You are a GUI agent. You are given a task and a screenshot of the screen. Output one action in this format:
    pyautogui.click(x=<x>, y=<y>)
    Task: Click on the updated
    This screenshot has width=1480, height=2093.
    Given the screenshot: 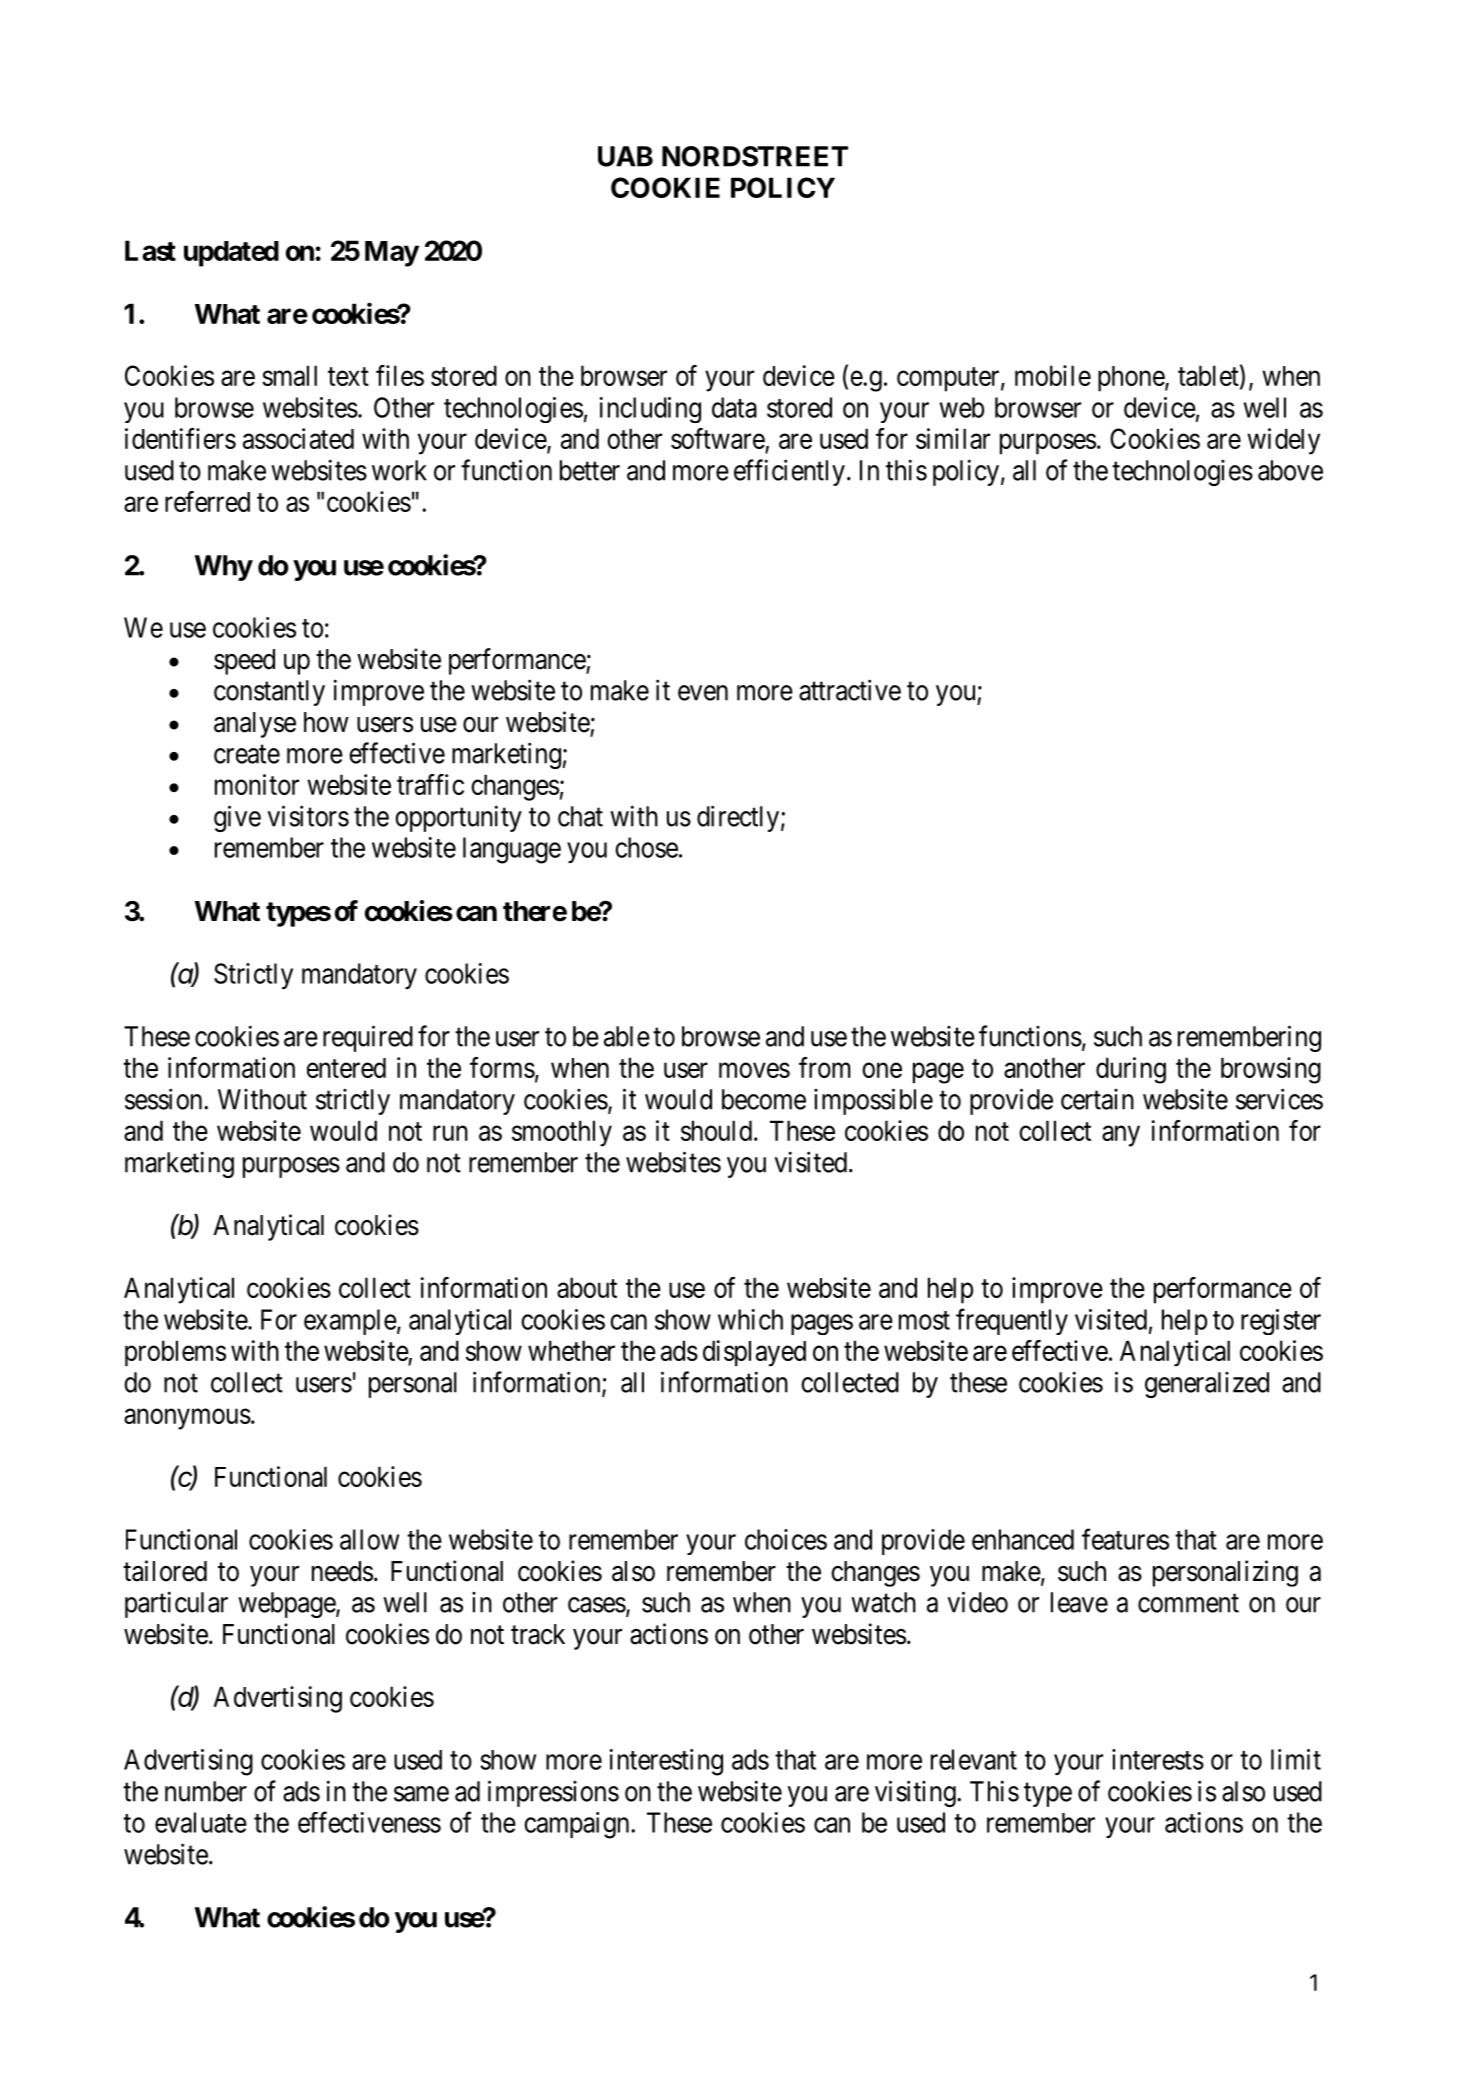 What is the action you would take?
    pyautogui.click(x=231, y=254)
